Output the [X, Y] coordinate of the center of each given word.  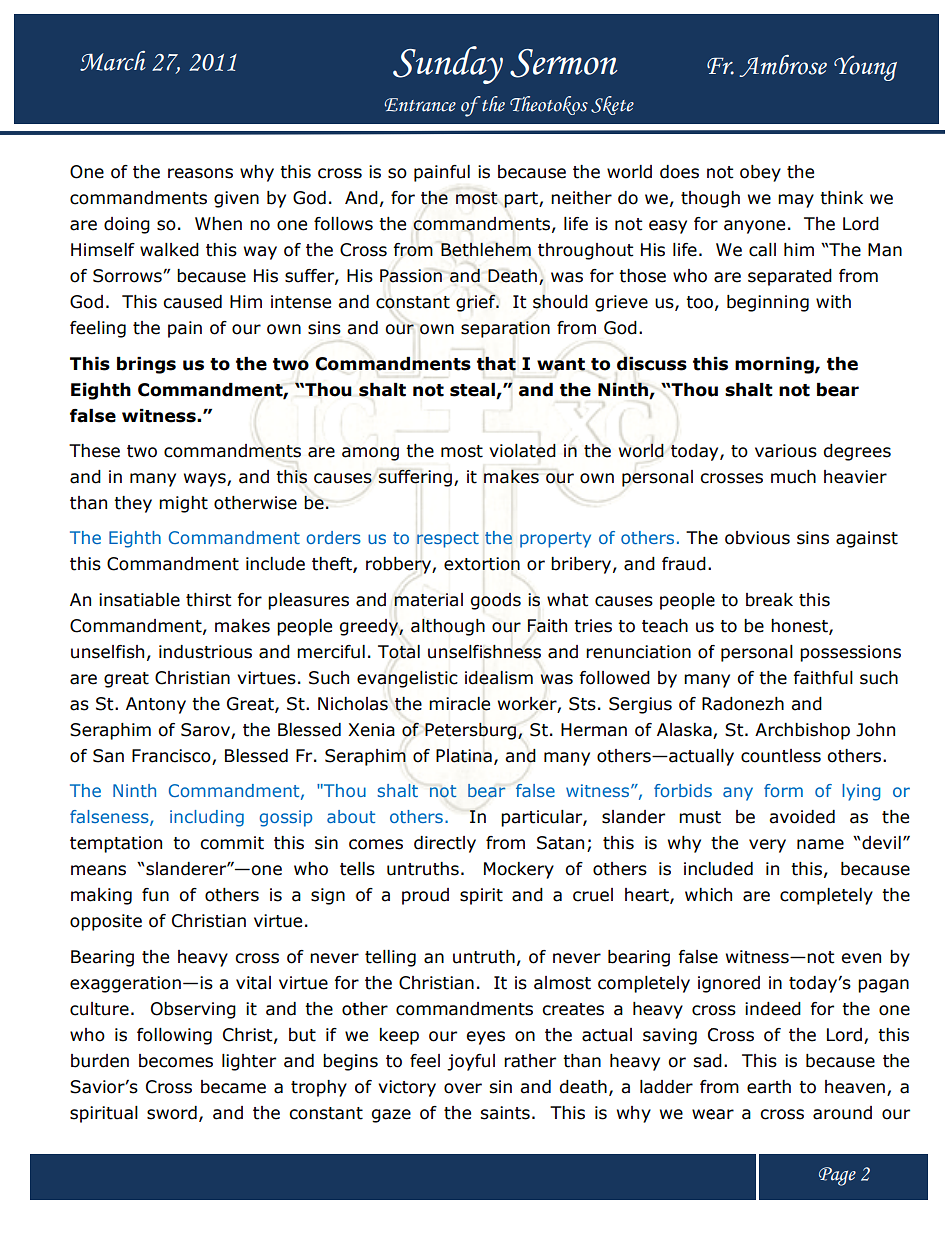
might [183, 504]
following [174, 1036]
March [113, 61]
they [133, 504]
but [302, 1035]
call [762, 250]
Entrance [420, 105]
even [861, 958]
